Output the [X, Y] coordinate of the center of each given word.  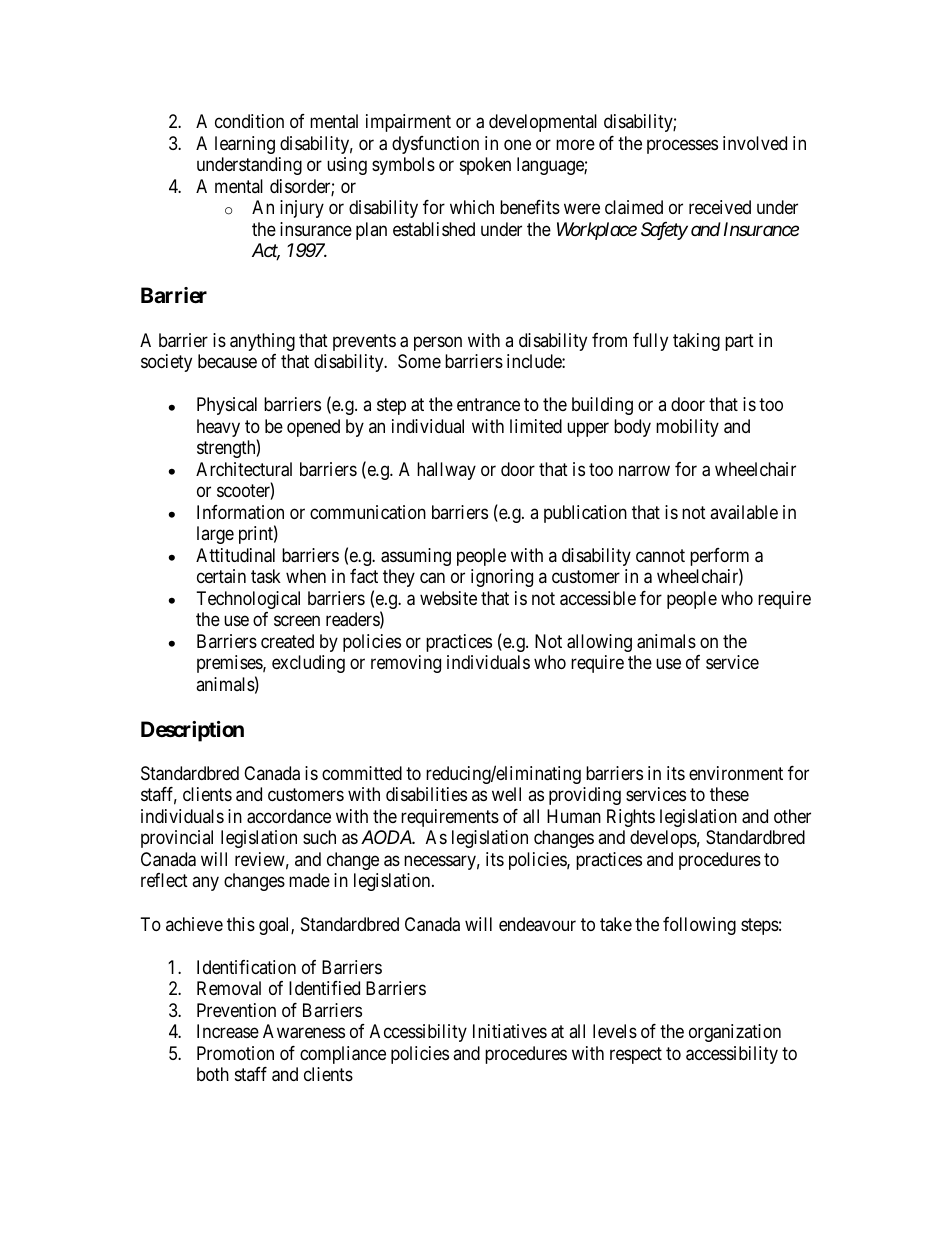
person [438, 343]
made [309, 880]
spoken [485, 166]
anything [262, 342]
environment [736, 773]
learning [245, 145]
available [744, 512]
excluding [308, 664]
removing [406, 664]
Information [240, 512]
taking [696, 342]
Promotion [235, 1053]
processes [682, 146]
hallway [446, 471]
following [699, 926]
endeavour [537, 924]
